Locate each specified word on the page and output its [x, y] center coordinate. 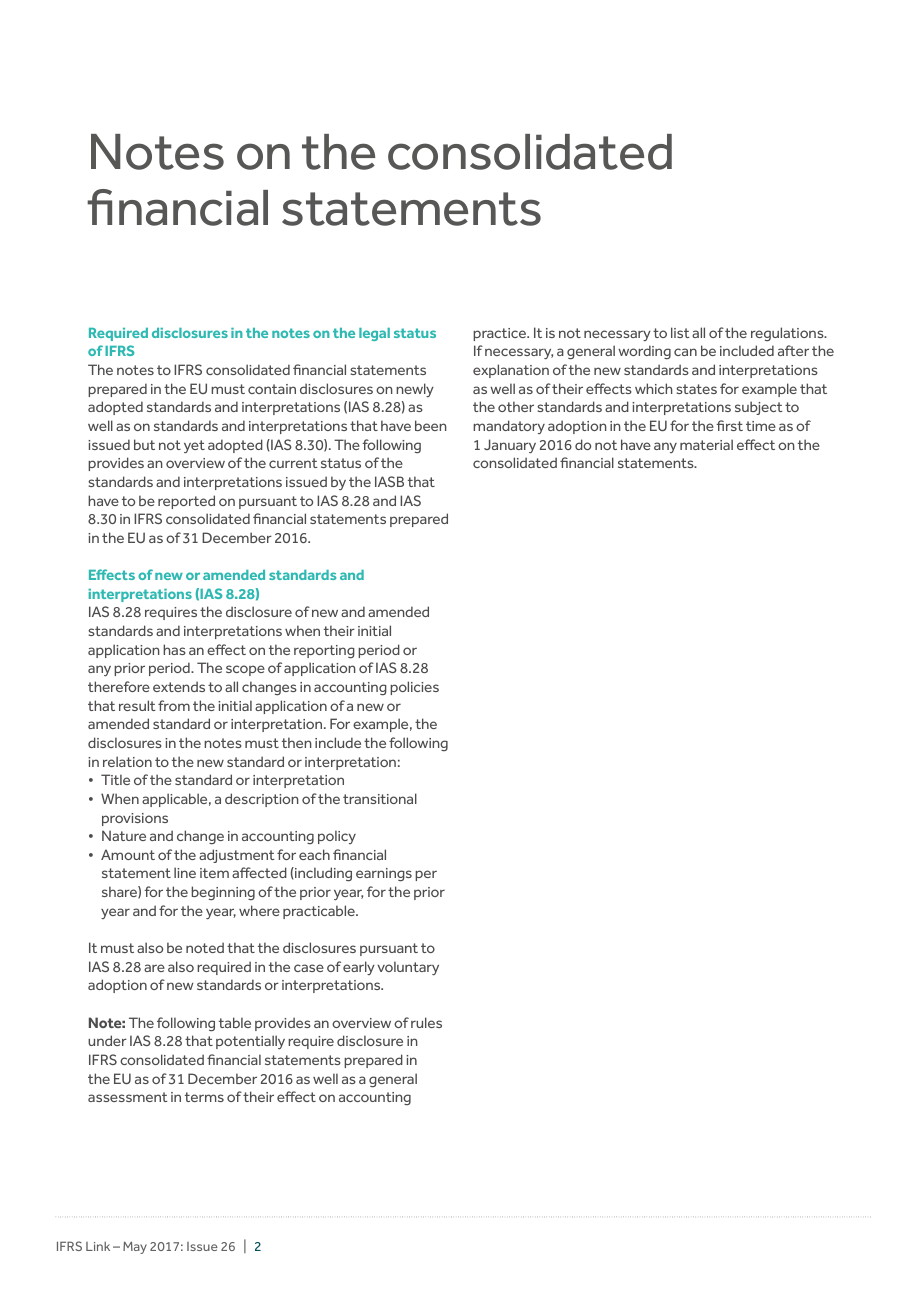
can [685, 352]
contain [272, 389]
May [135, 1247]
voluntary [408, 968]
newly [415, 390]
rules [426, 1022]
